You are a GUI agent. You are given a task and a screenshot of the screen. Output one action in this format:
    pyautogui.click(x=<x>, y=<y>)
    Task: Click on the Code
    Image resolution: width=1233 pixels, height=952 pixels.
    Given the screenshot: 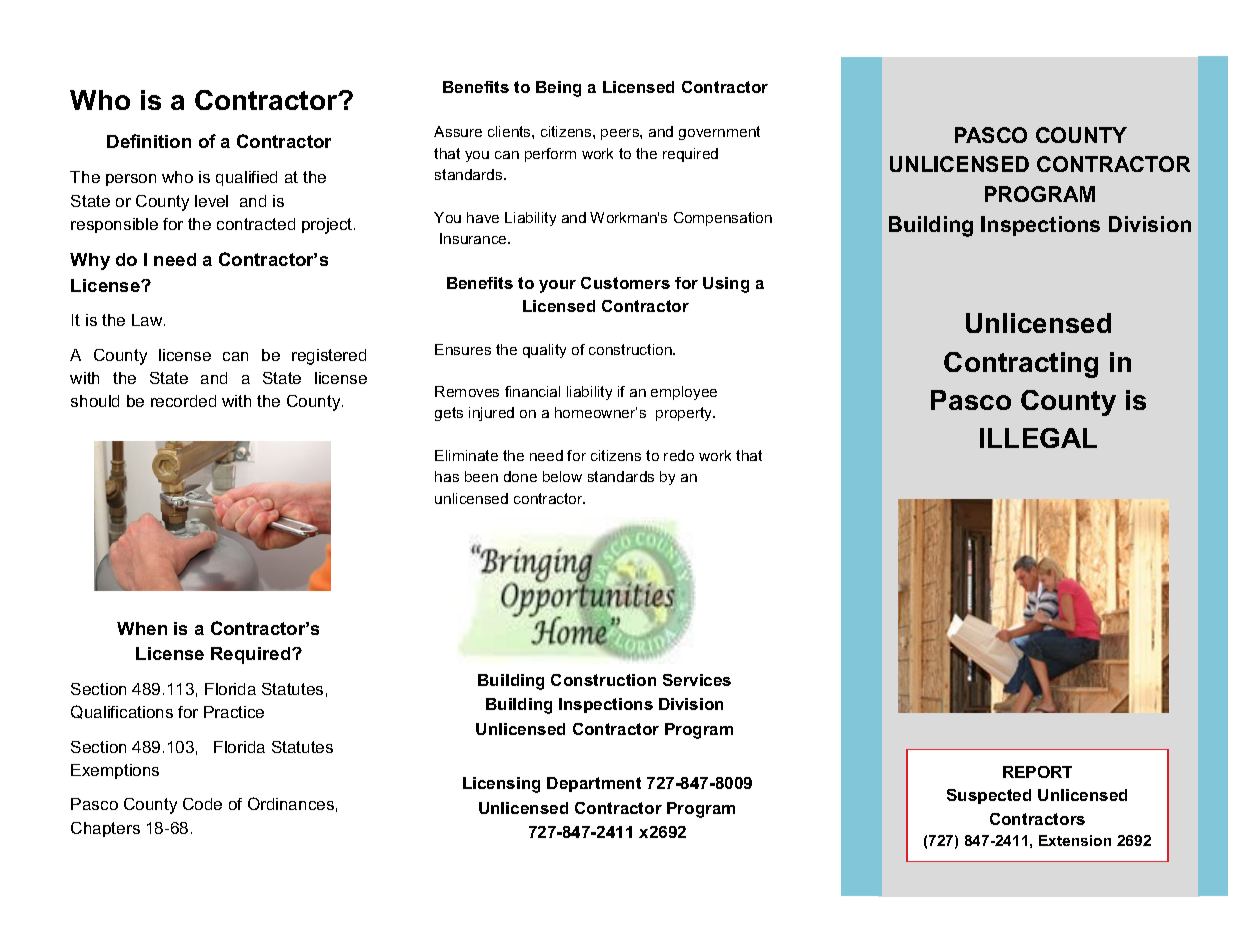 What is the action you would take?
    pyautogui.click(x=202, y=804)
